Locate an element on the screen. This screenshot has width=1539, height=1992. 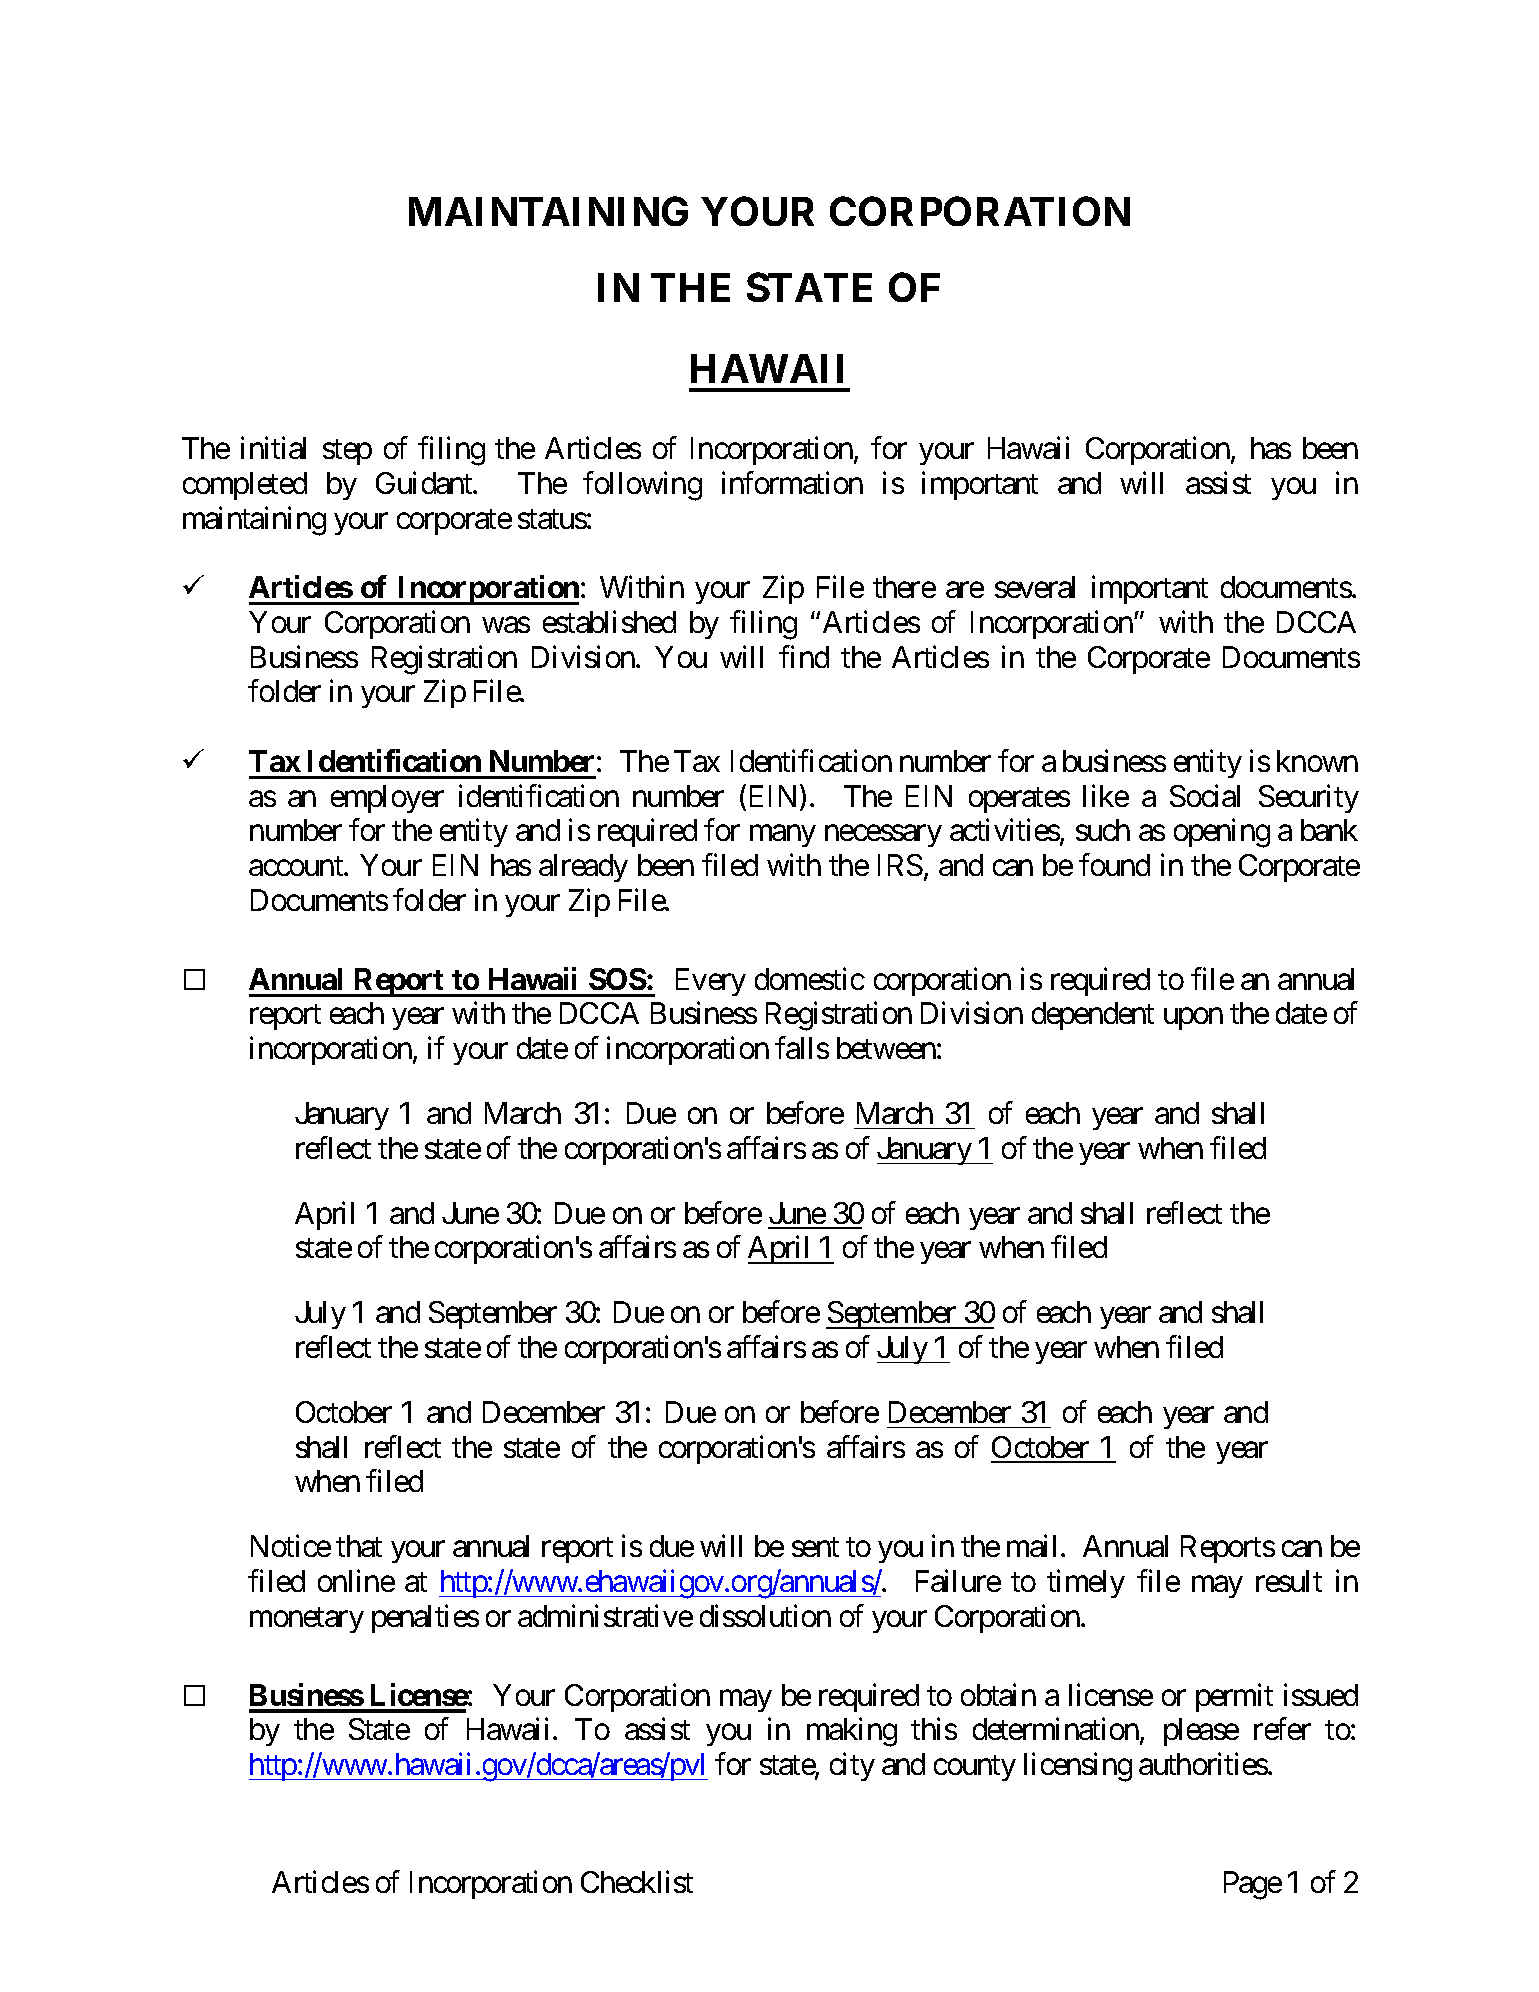
city is located at coordinates (852, 1766).
